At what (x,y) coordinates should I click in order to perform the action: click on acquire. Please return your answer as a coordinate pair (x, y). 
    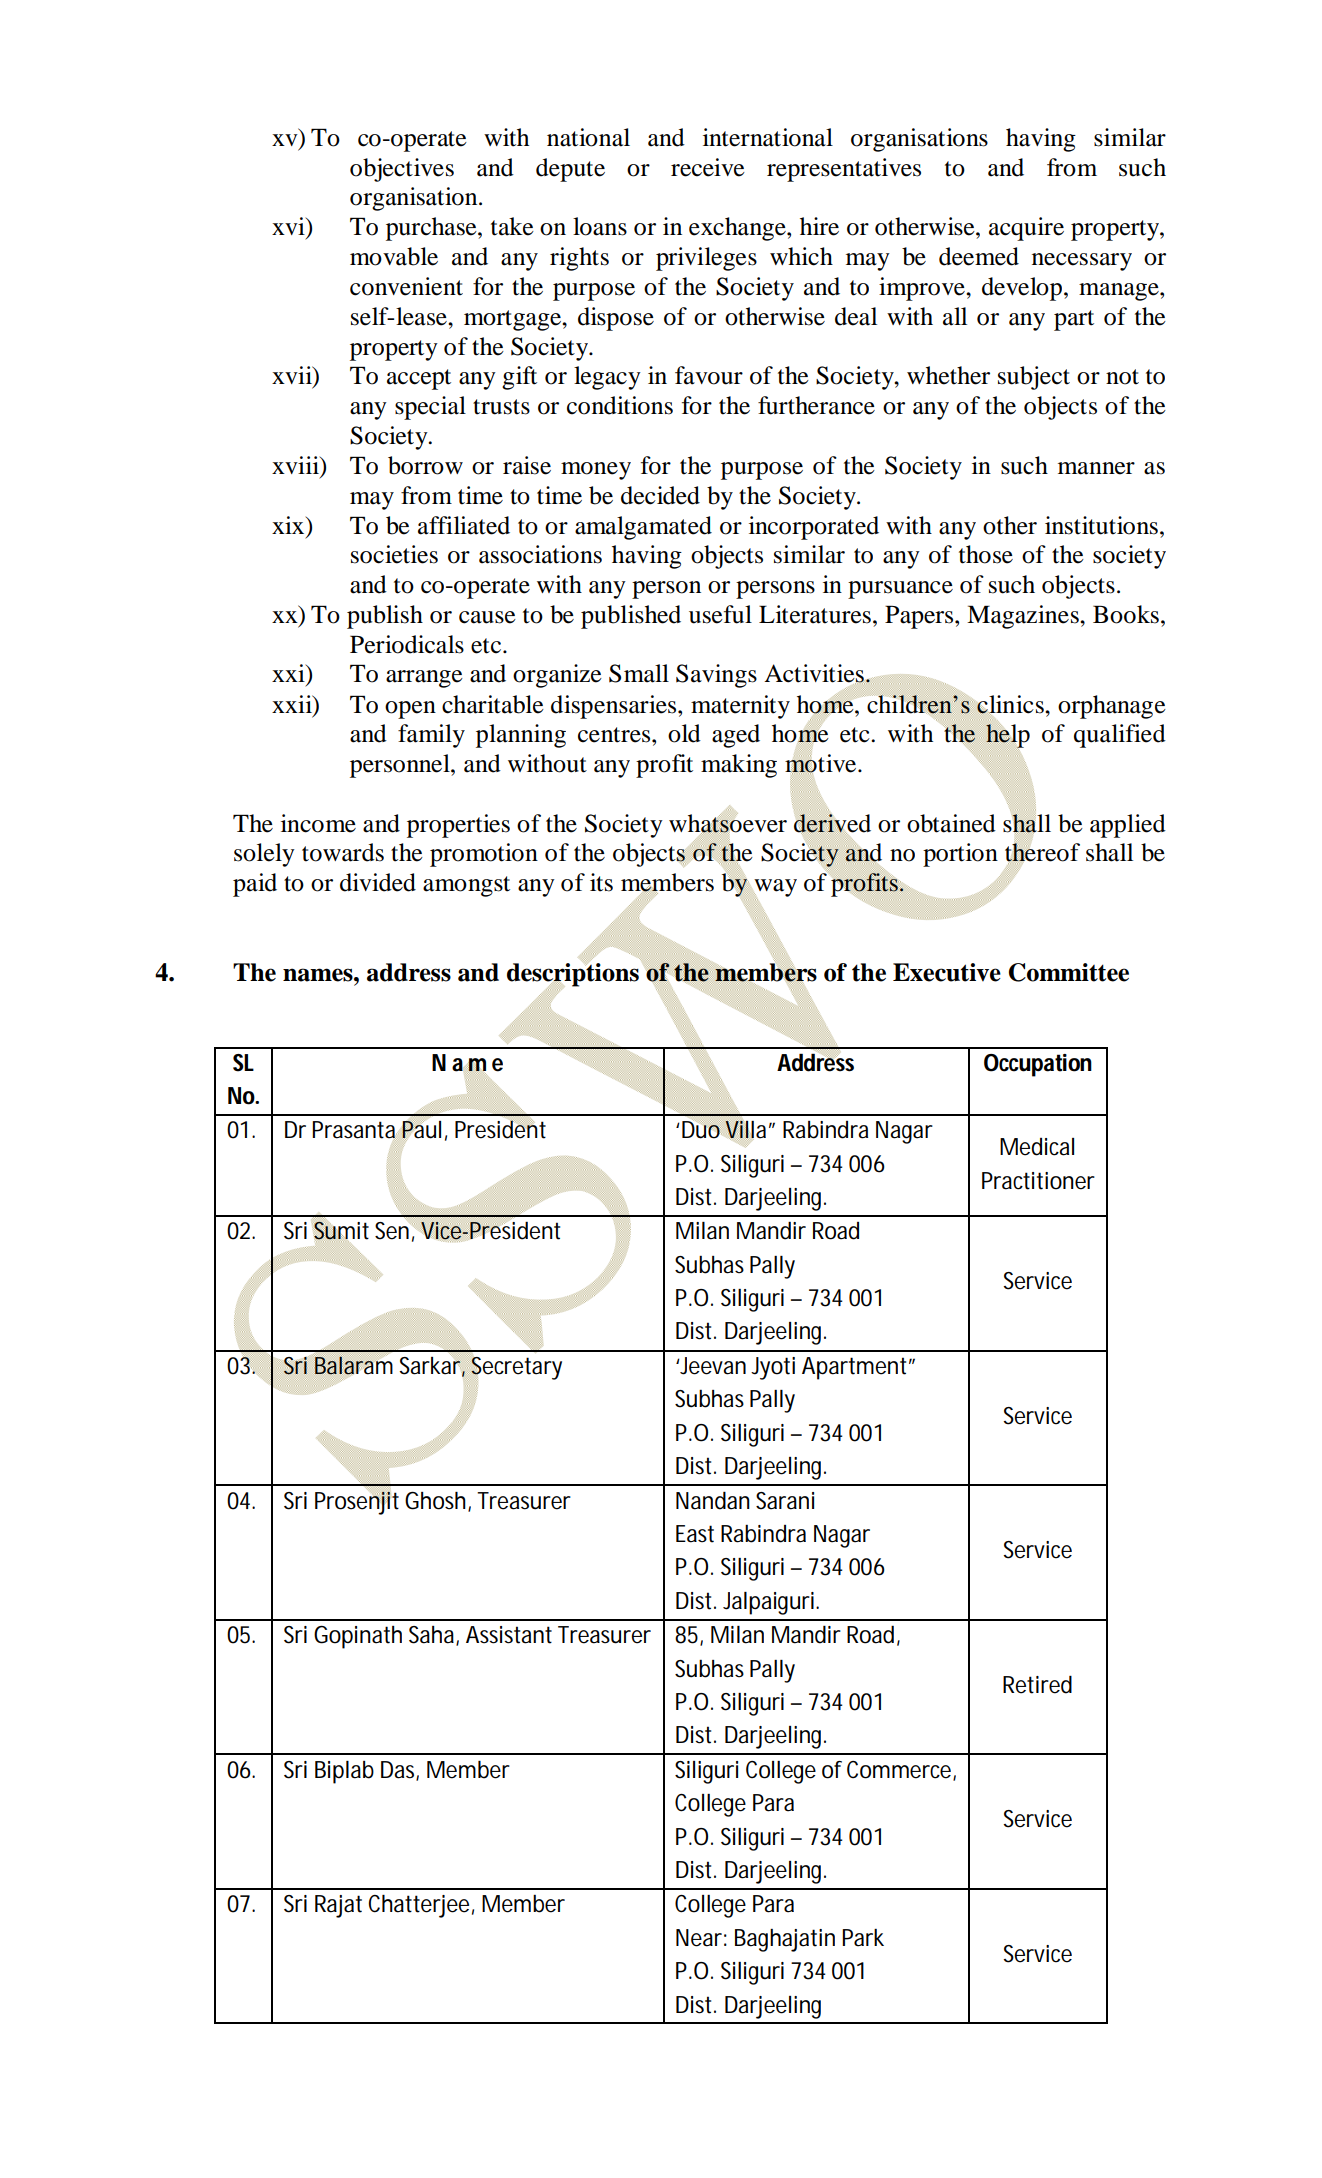
    Looking at the image, I should click on (1026, 229).
